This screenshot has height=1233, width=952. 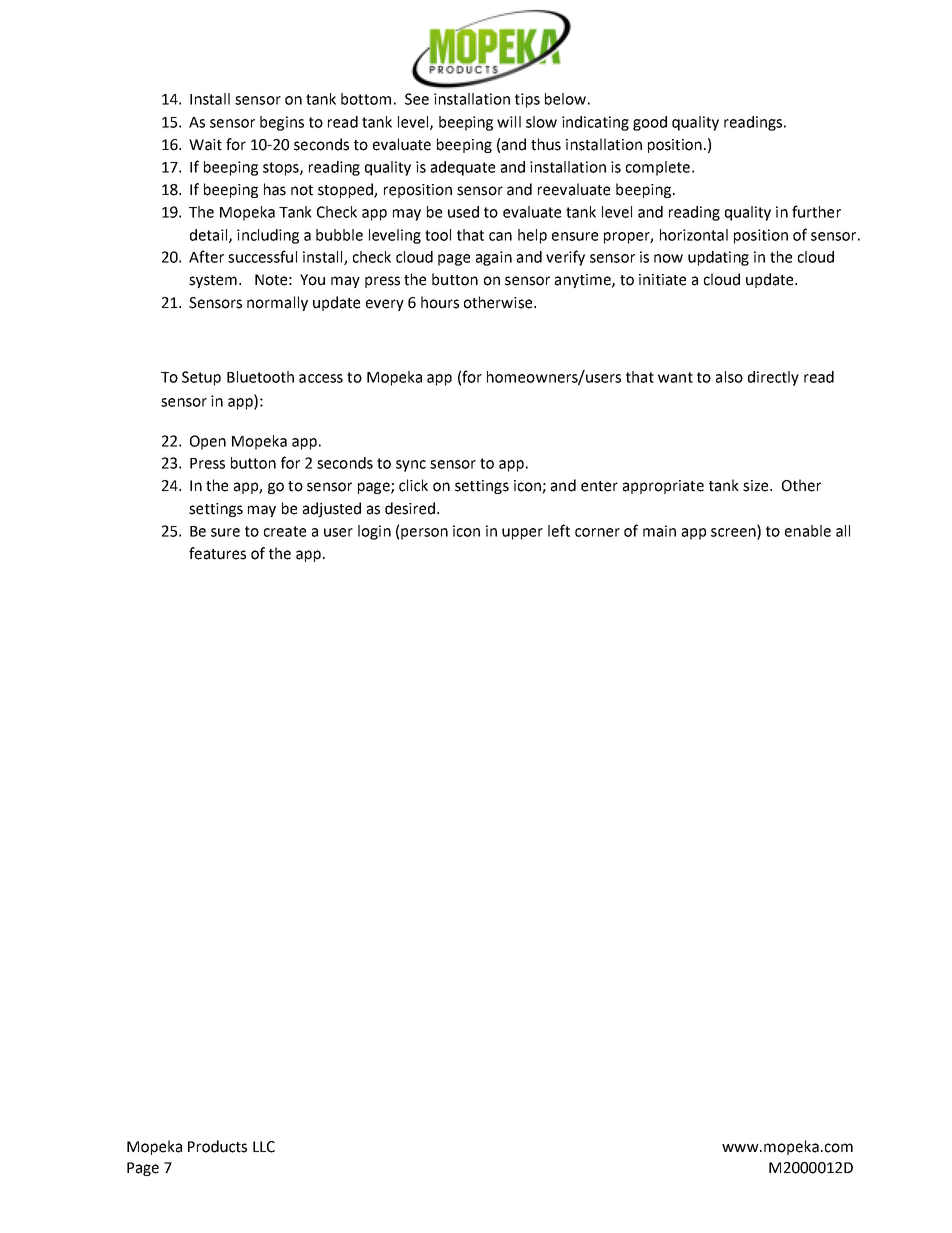 What do you see at coordinates (734, 533) in the screenshot?
I see `screen` at bounding box center [734, 533].
